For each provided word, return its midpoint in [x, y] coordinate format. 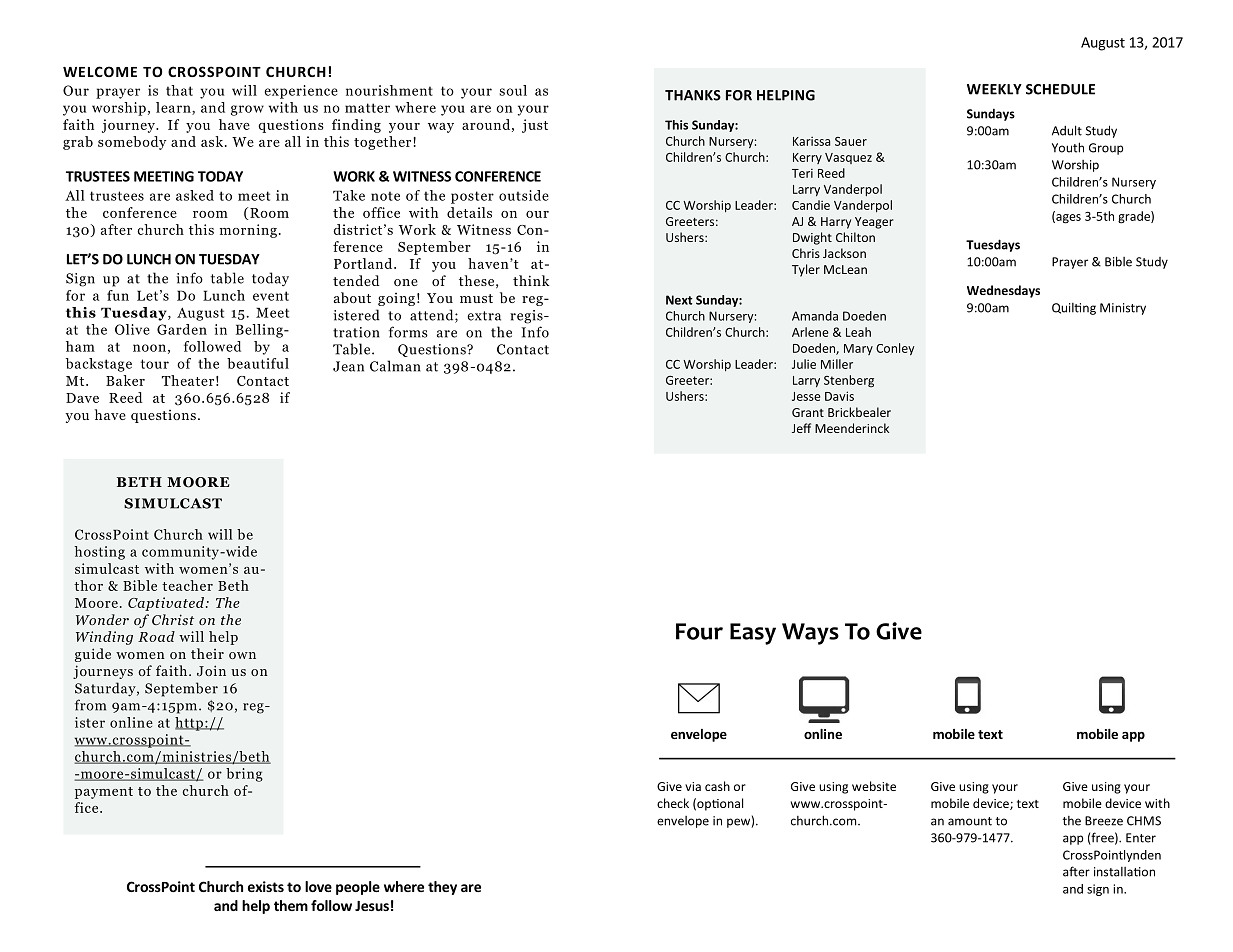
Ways [810, 634]
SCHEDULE [1060, 89]
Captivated [166, 604]
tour [155, 364]
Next [679, 300]
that [179, 90]
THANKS [693, 95]
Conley [895, 349]
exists [266, 886]
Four [699, 631]
